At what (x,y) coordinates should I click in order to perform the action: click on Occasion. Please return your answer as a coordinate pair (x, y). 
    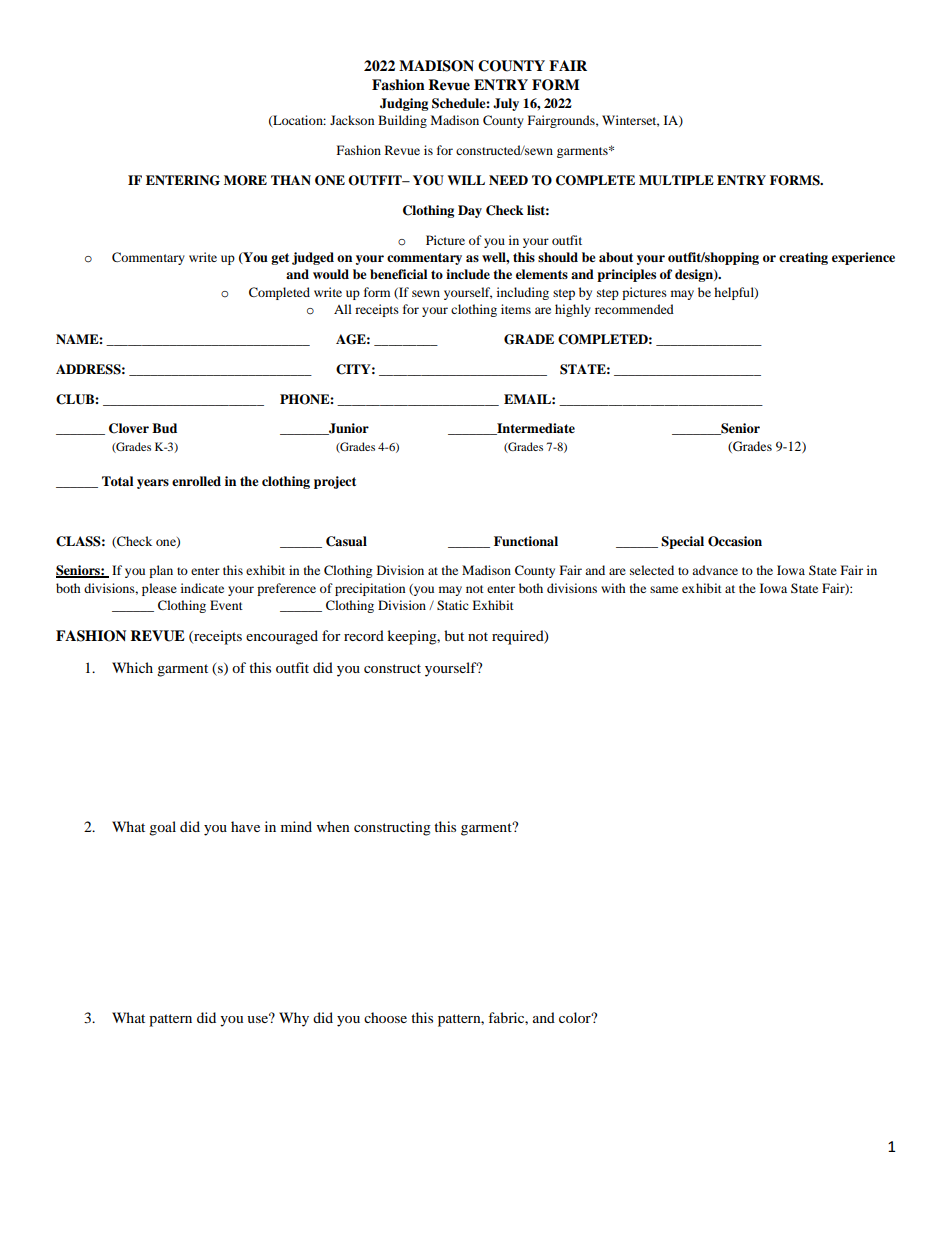
    Looking at the image, I should click on (735, 541).
